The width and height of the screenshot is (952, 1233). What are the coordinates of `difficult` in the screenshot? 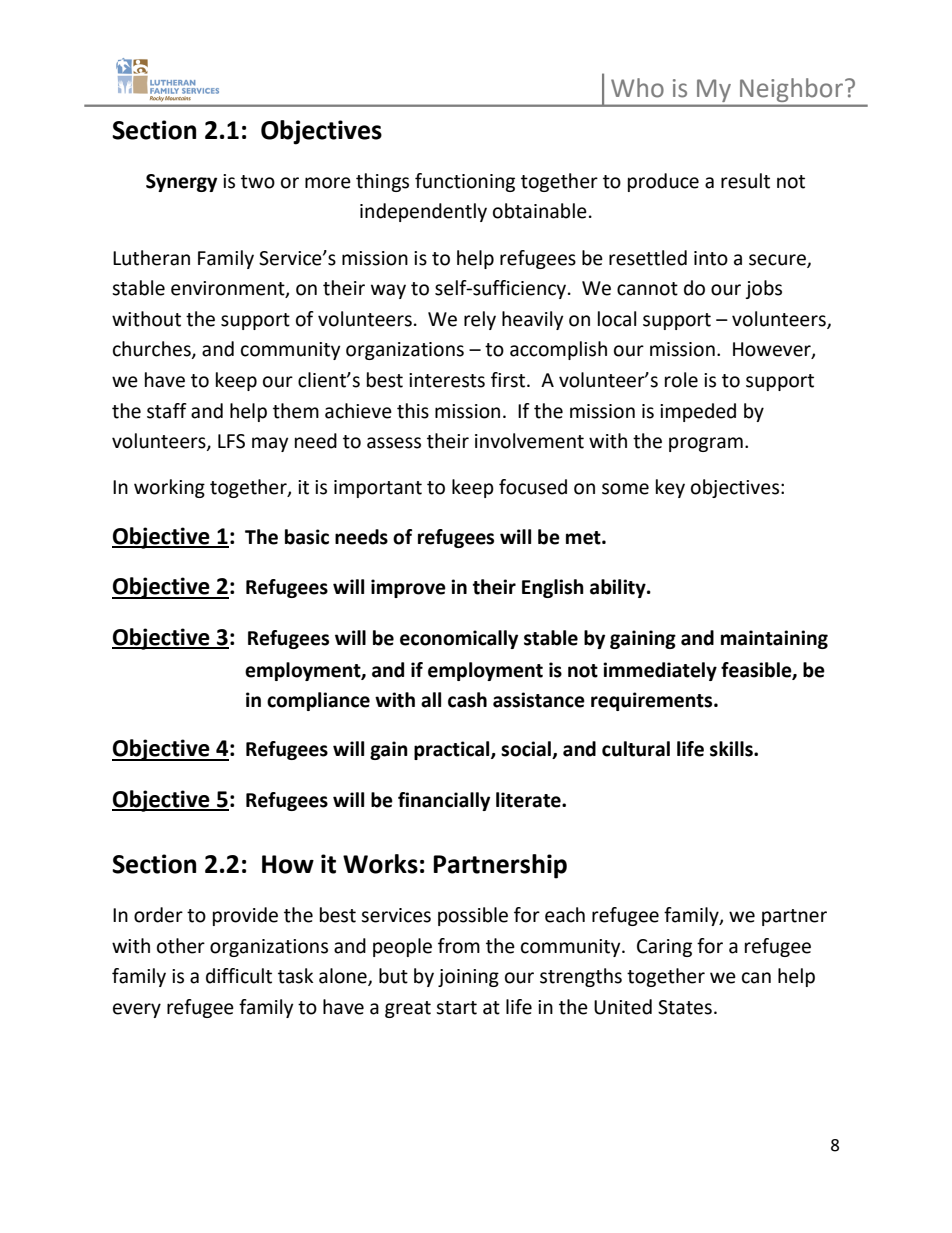 It's located at (239, 976).
